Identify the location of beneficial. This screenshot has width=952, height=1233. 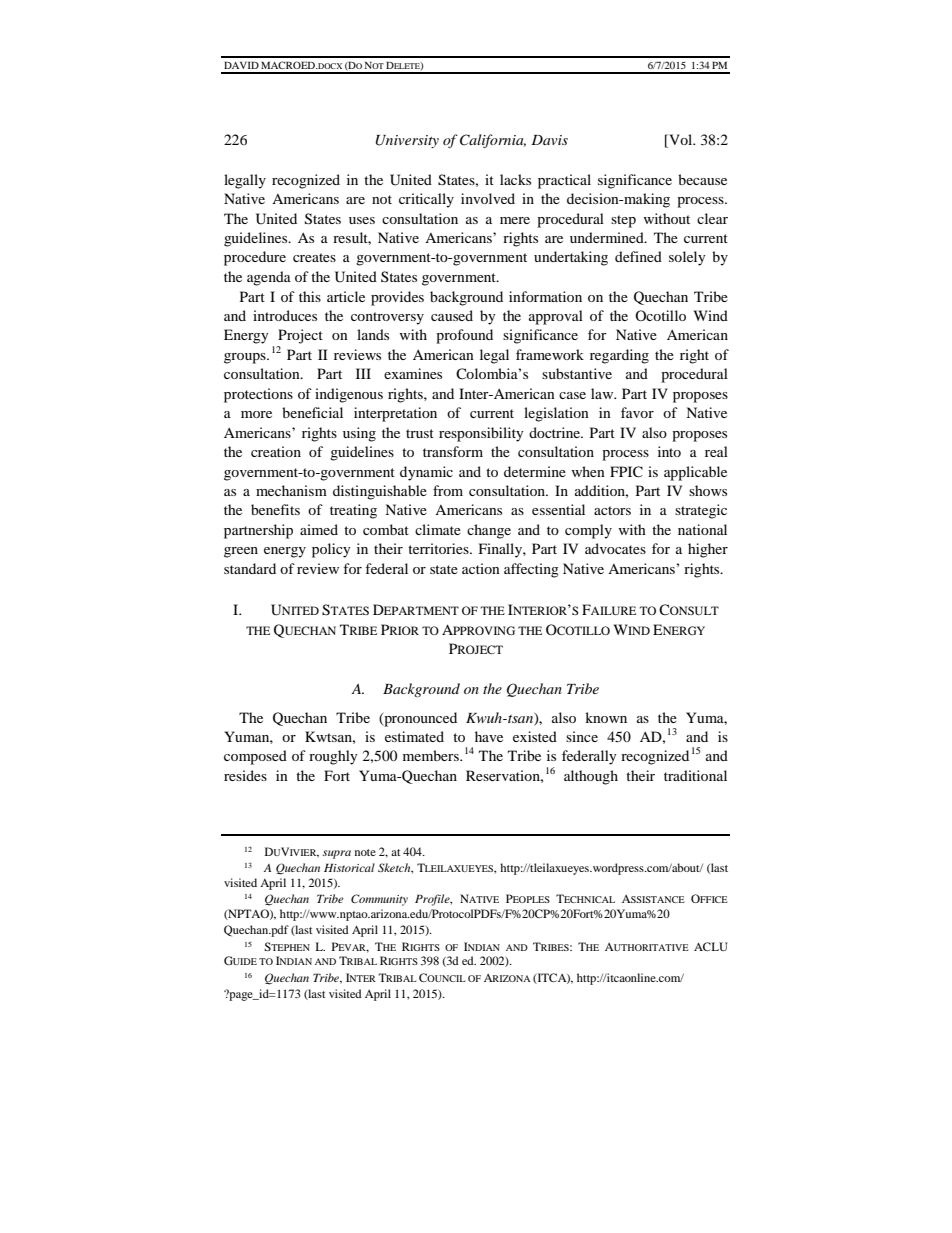
(312, 412).
